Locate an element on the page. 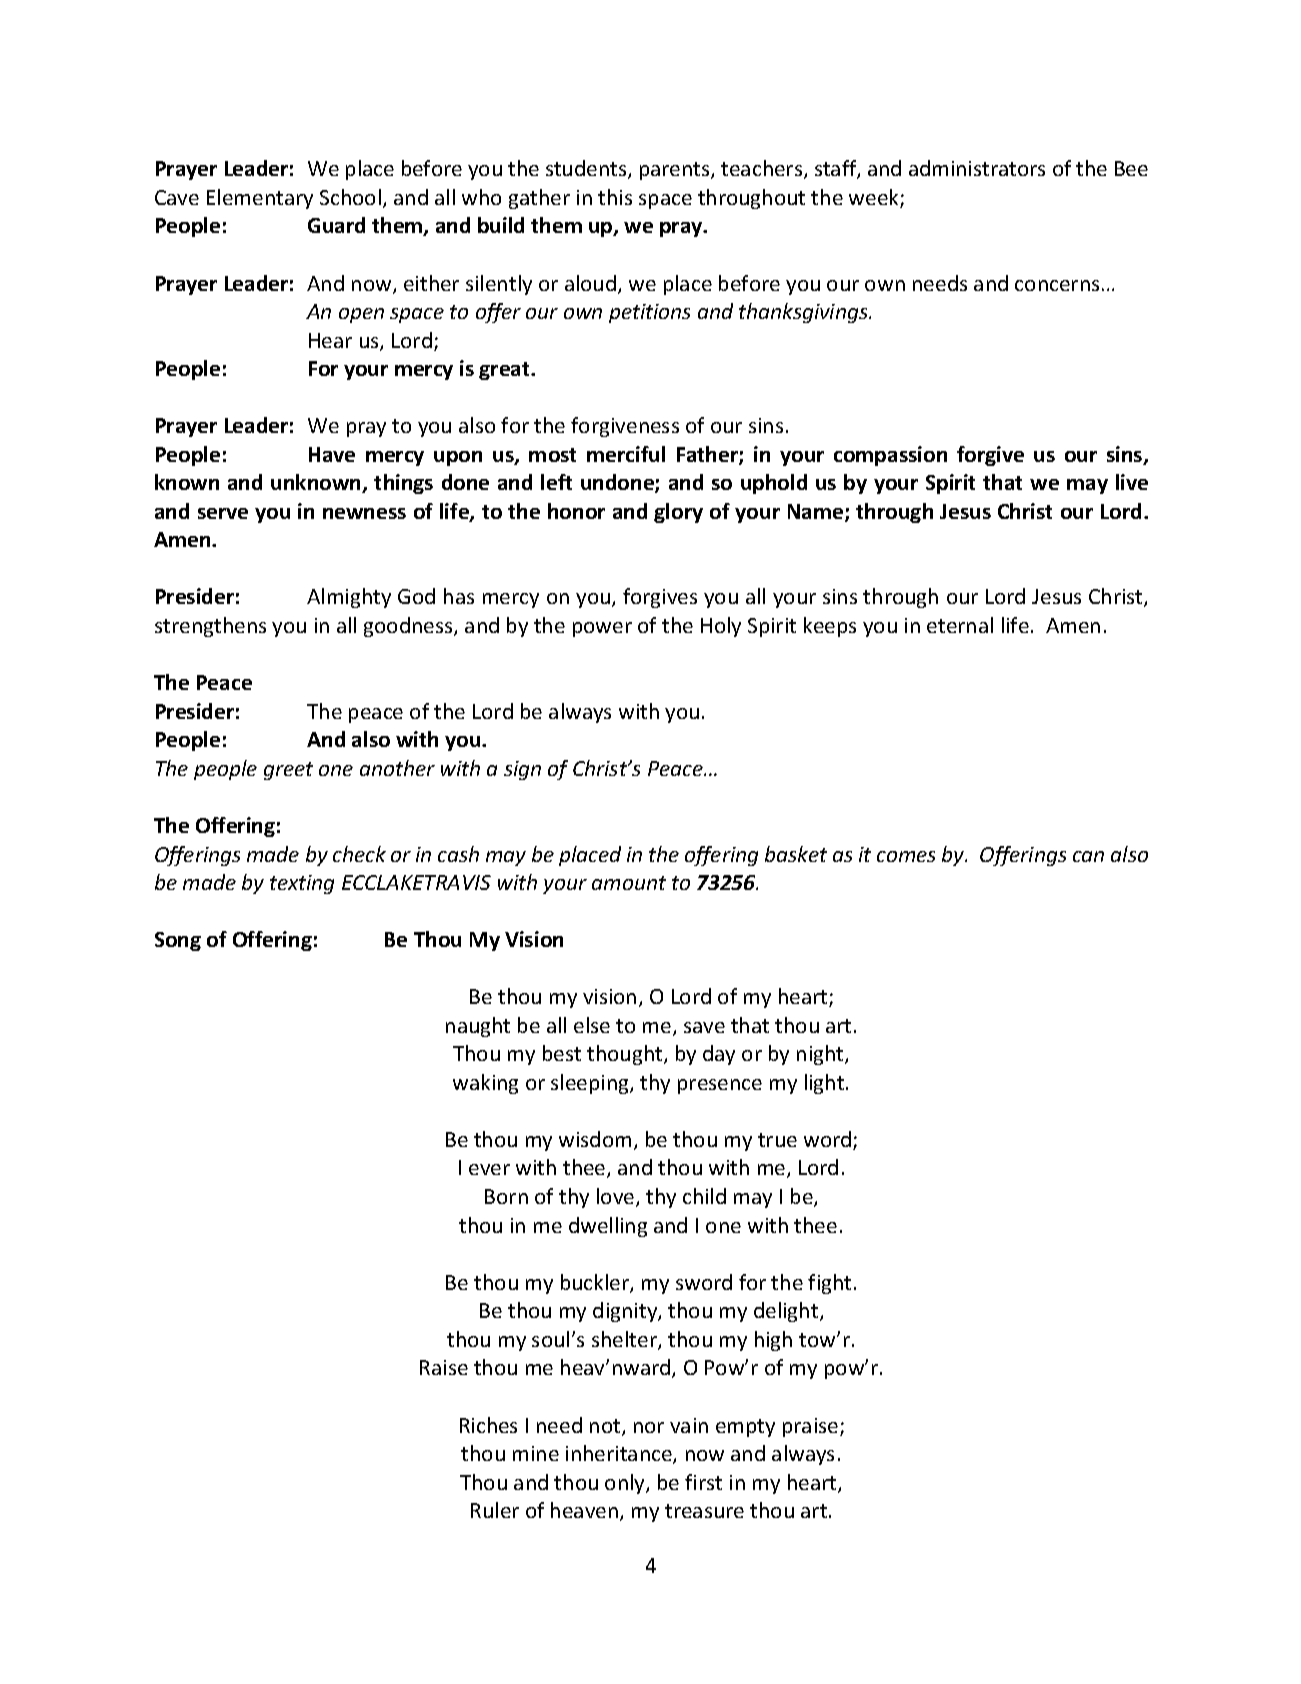  Riches is located at coordinates (488, 1425).
